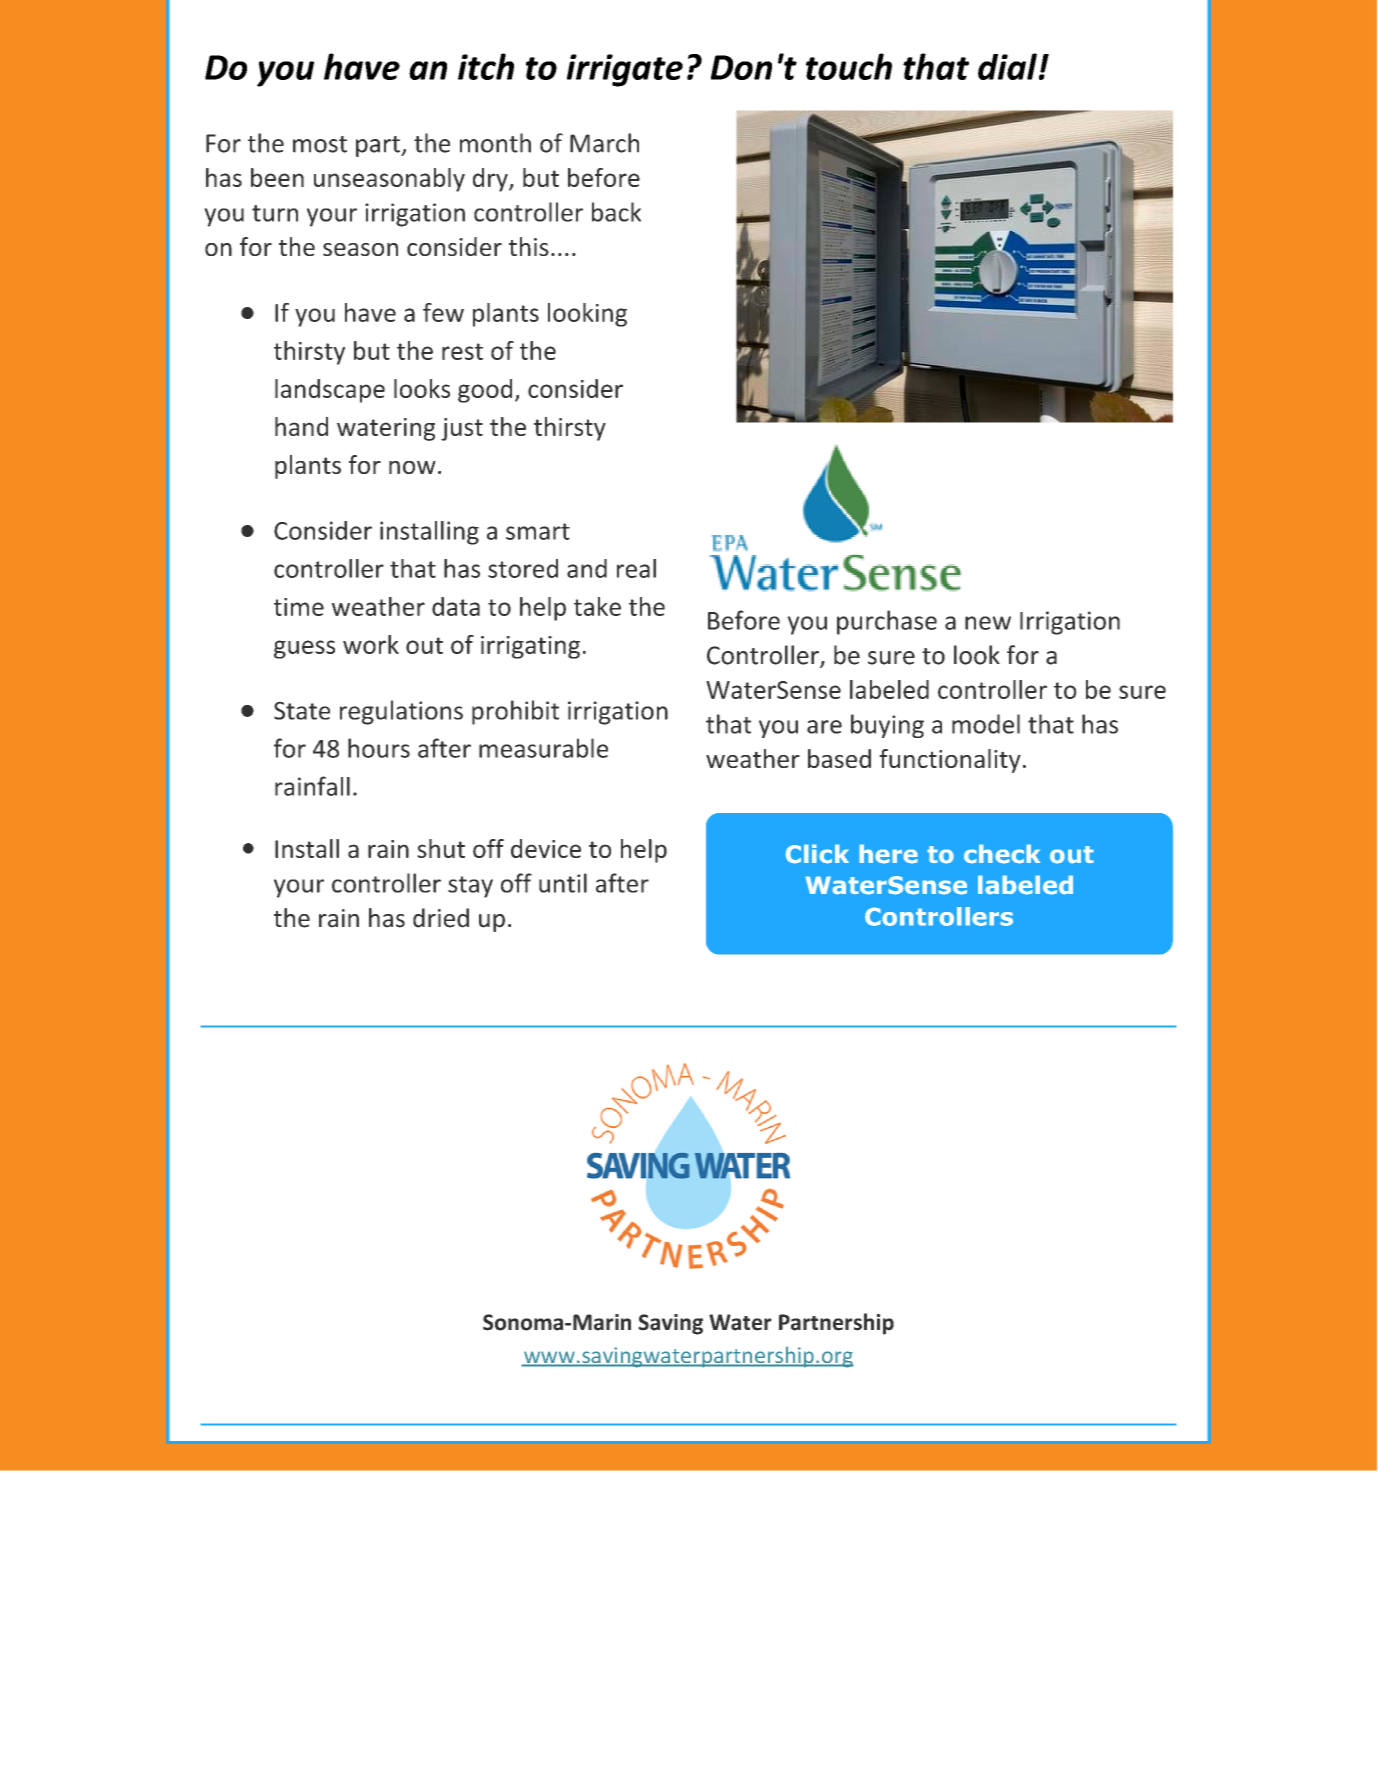 This document has width=1378, height=1783. I want to click on good, so click(485, 391).
